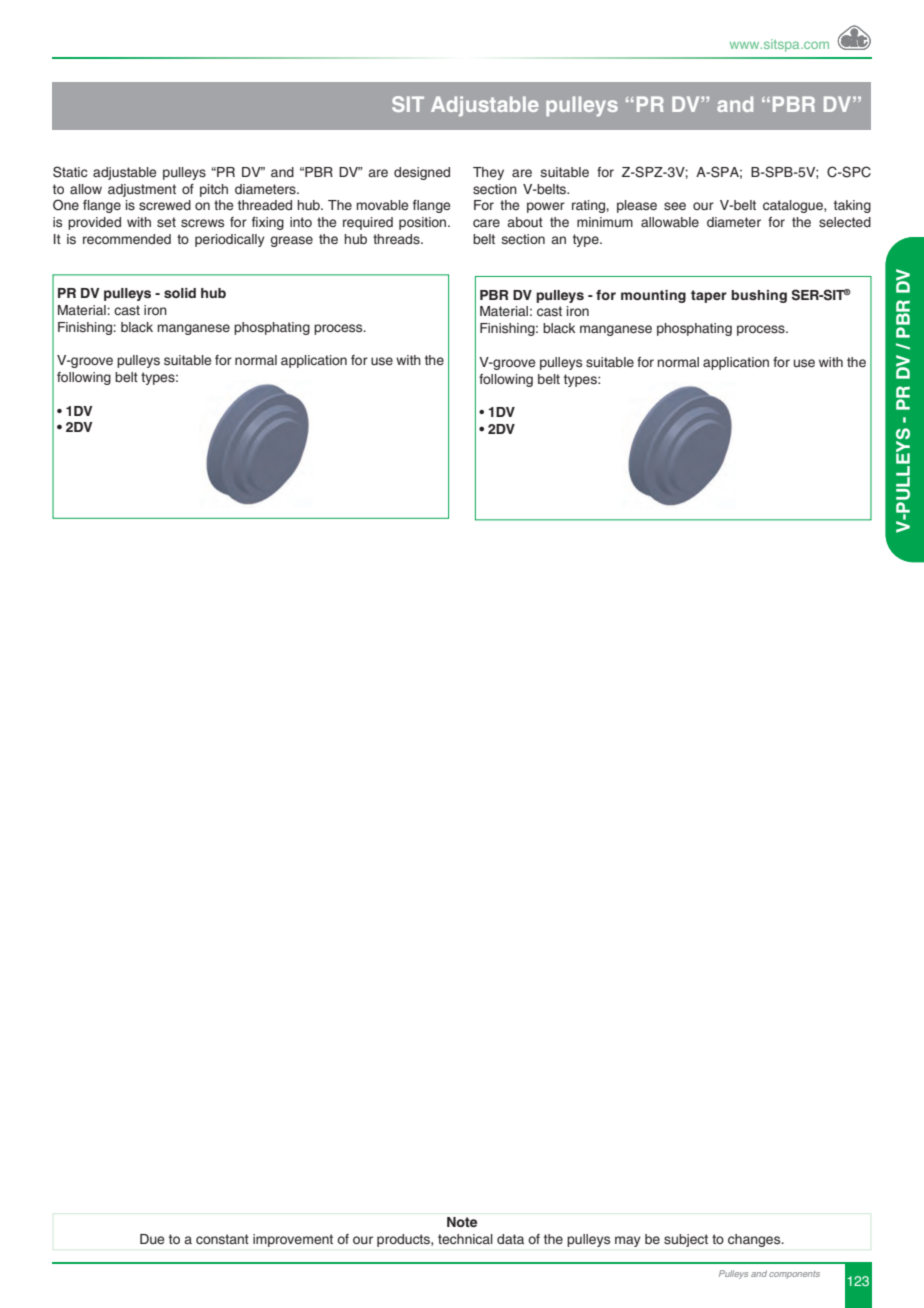 This screenshot has height=1308, width=924. Describe the element at coordinates (152, 1239) in the screenshot. I see `Due` at that location.
